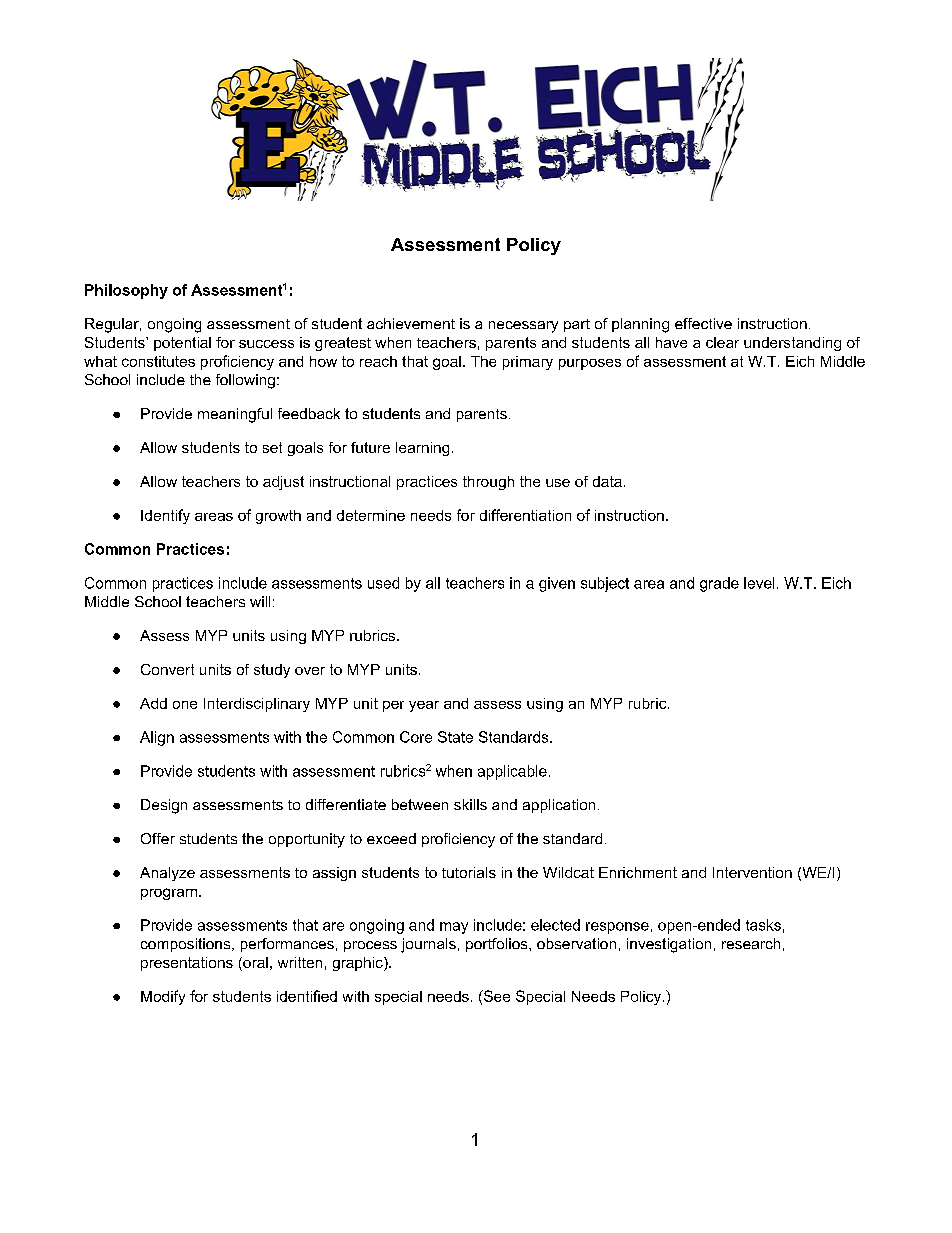  I want to click on achievement, so click(411, 323).
